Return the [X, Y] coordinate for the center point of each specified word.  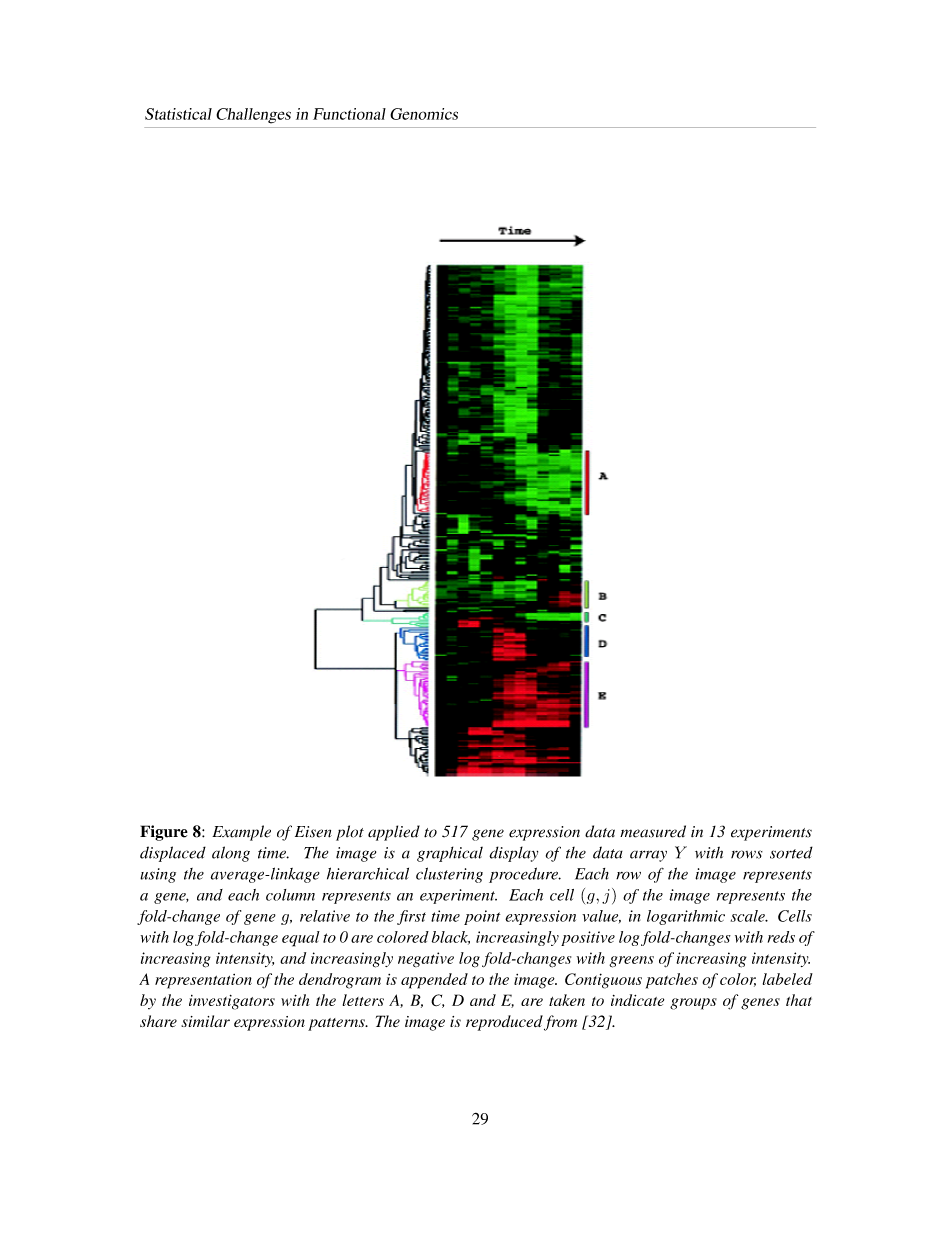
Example [241, 833]
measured [653, 831]
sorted [791, 852]
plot [350, 833]
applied [394, 833]
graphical [450, 854]
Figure [164, 833]
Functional [349, 114]
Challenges [253, 116]
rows [747, 854]
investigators [232, 1002]
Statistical [178, 114]
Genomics [424, 114]
